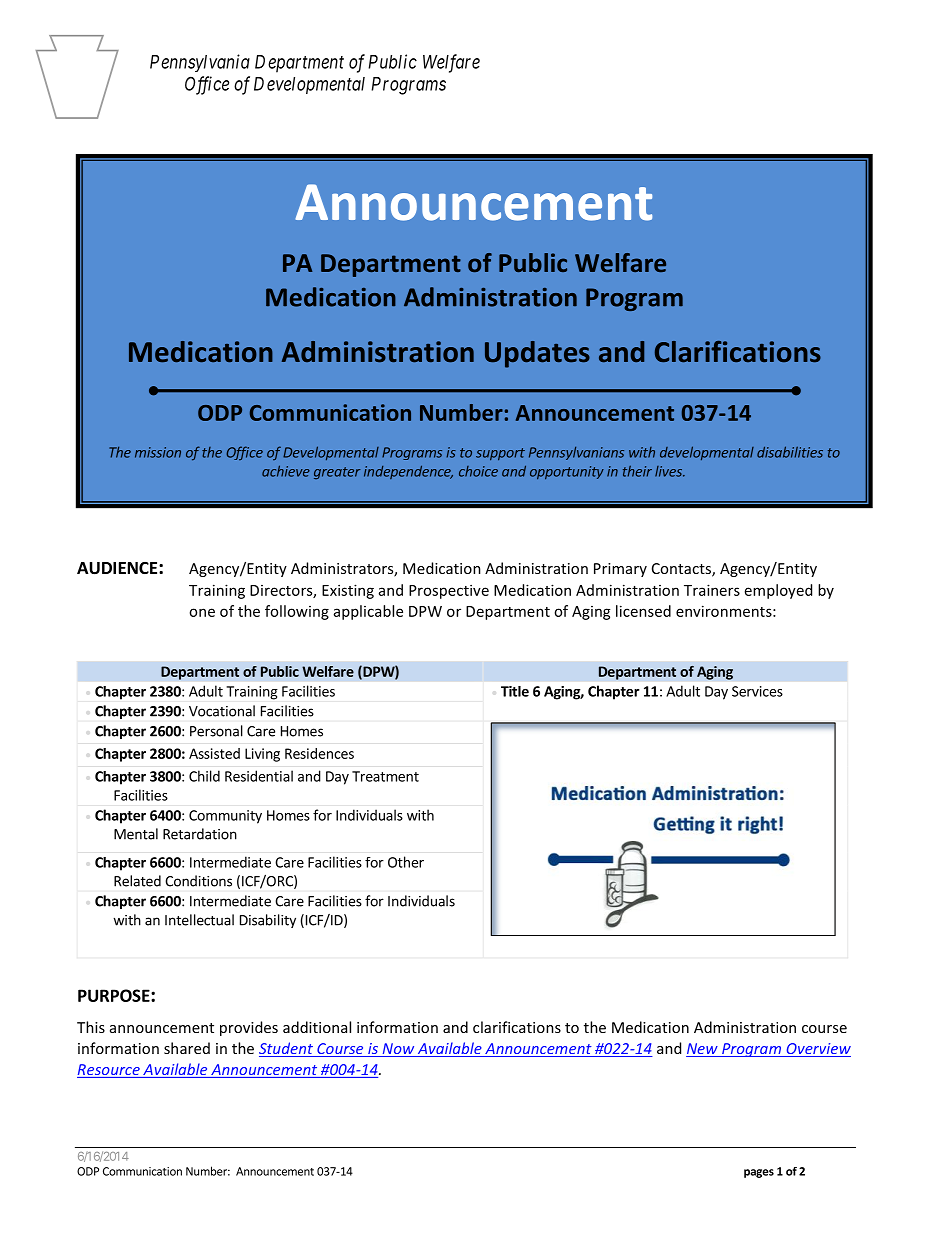  I want to click on mission, so click(158, 452).
